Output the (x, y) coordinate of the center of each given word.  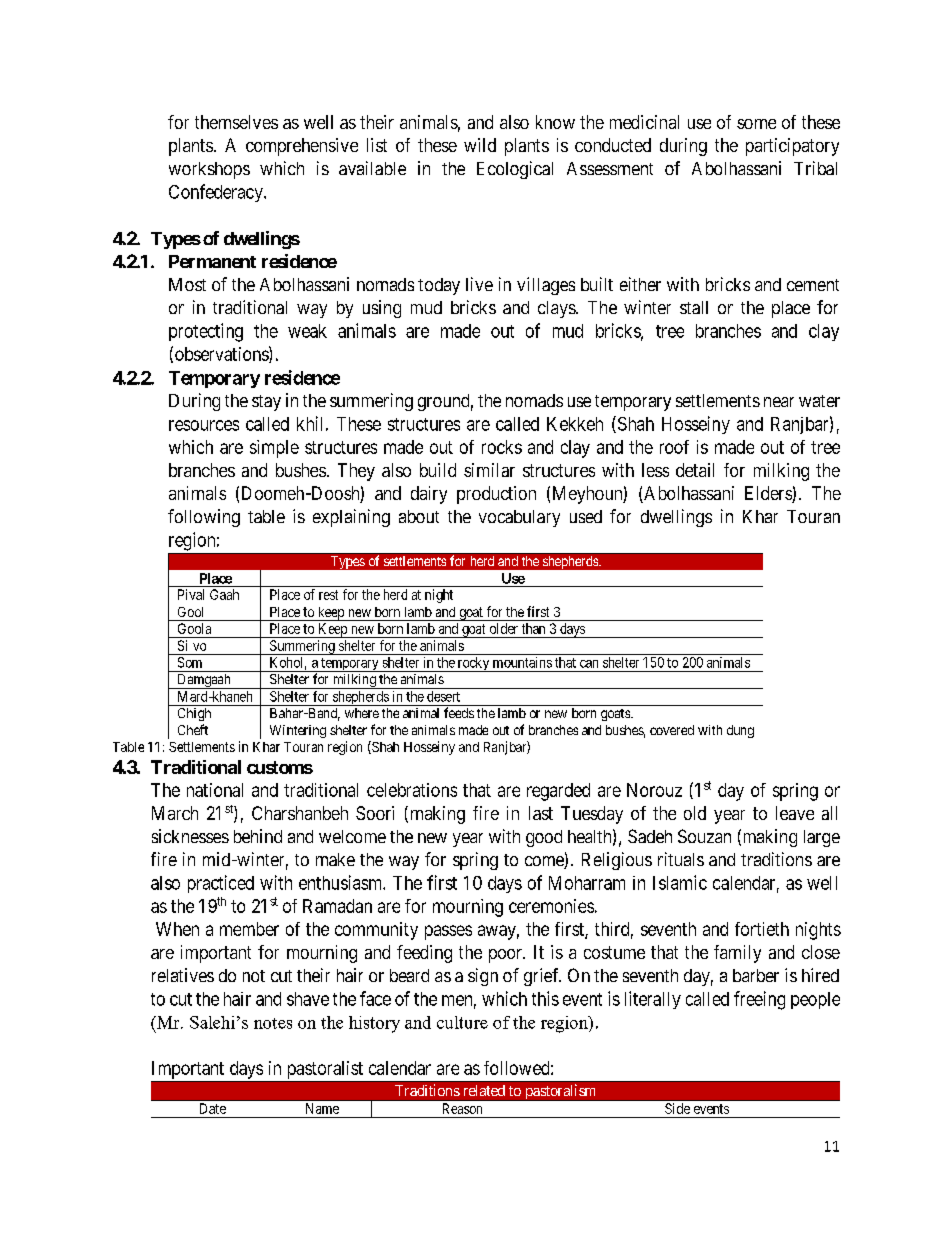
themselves (236, 122)
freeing (759, 1000)
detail (695, 470)
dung (740, 731)
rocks (502, 447)
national (215, 790)
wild (480, 145)
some (756, 124)
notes (273, 1023)
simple (274, 449)
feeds (459, 712)
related (484, 1090)
